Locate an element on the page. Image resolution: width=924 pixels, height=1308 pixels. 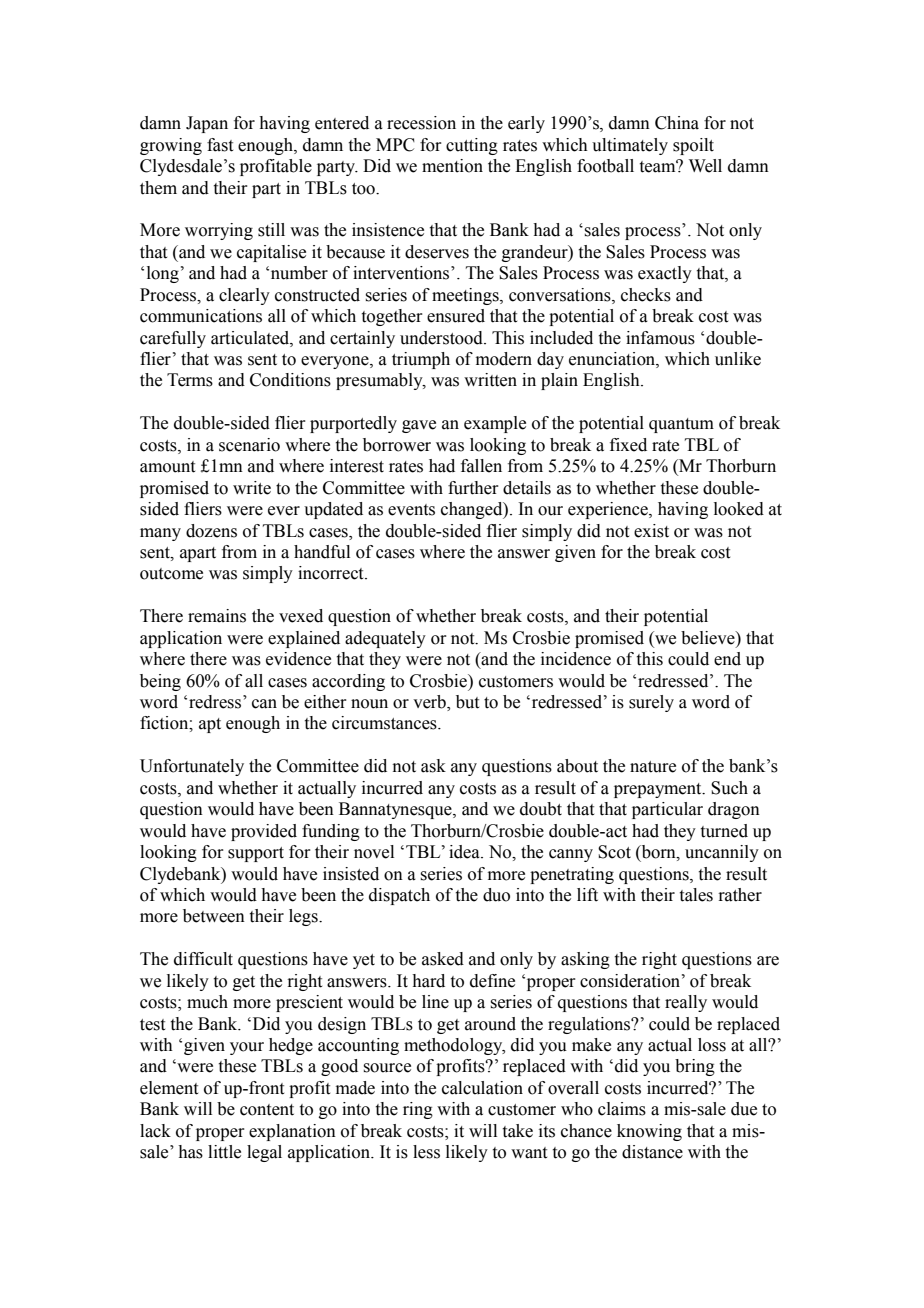
spoilt is located at coordinates (693, 146).
